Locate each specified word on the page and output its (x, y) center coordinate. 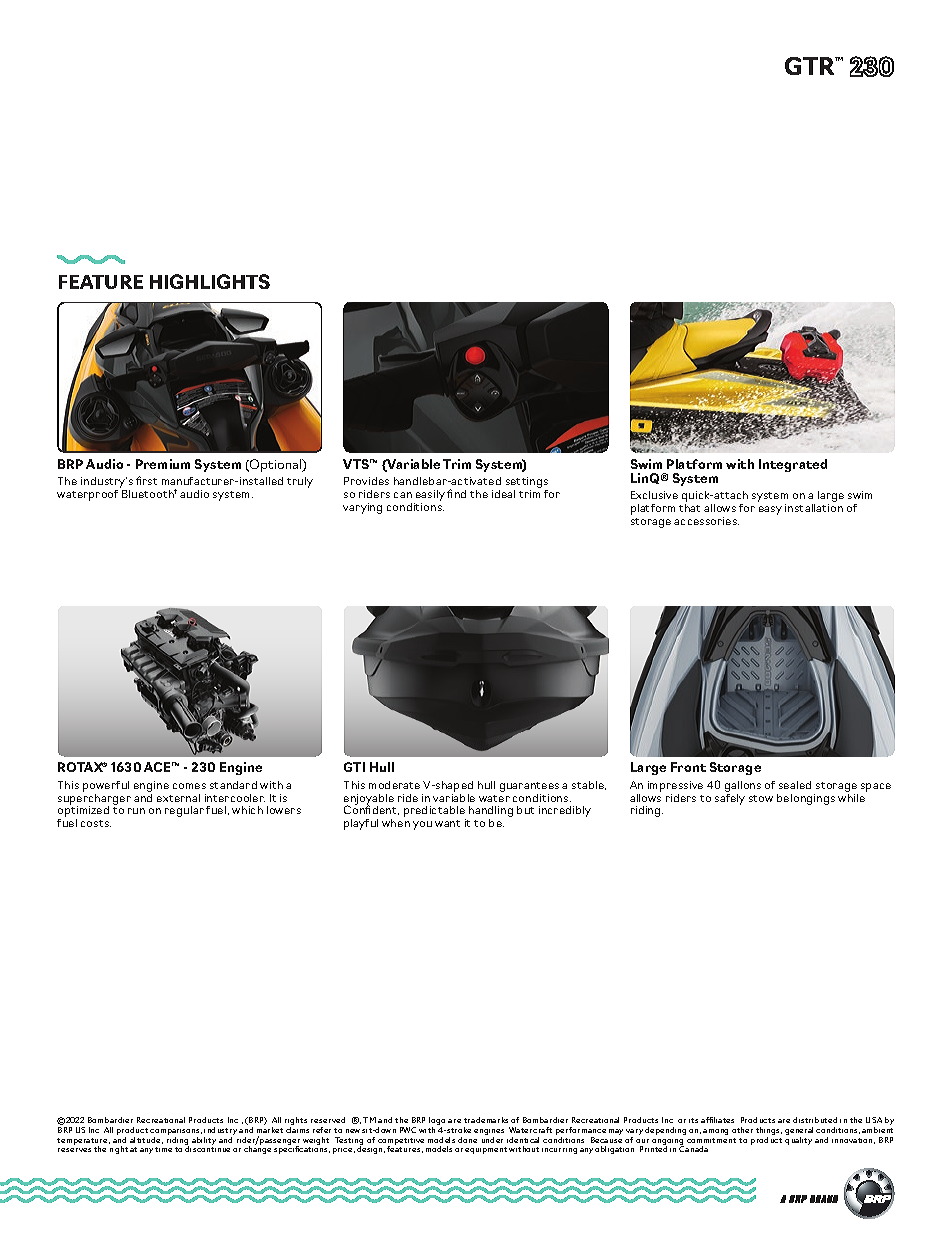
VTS (357, 464)
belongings (806, 799)
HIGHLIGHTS (210, 281)
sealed (795, 785)
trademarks (486, 1120)
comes (189, 786)
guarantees (529, 788)
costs (96, 823)
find (456, 493)
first (146, 480)
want (447, 823)
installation (814, 508)
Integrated (793, 465)
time (163, 1149)
